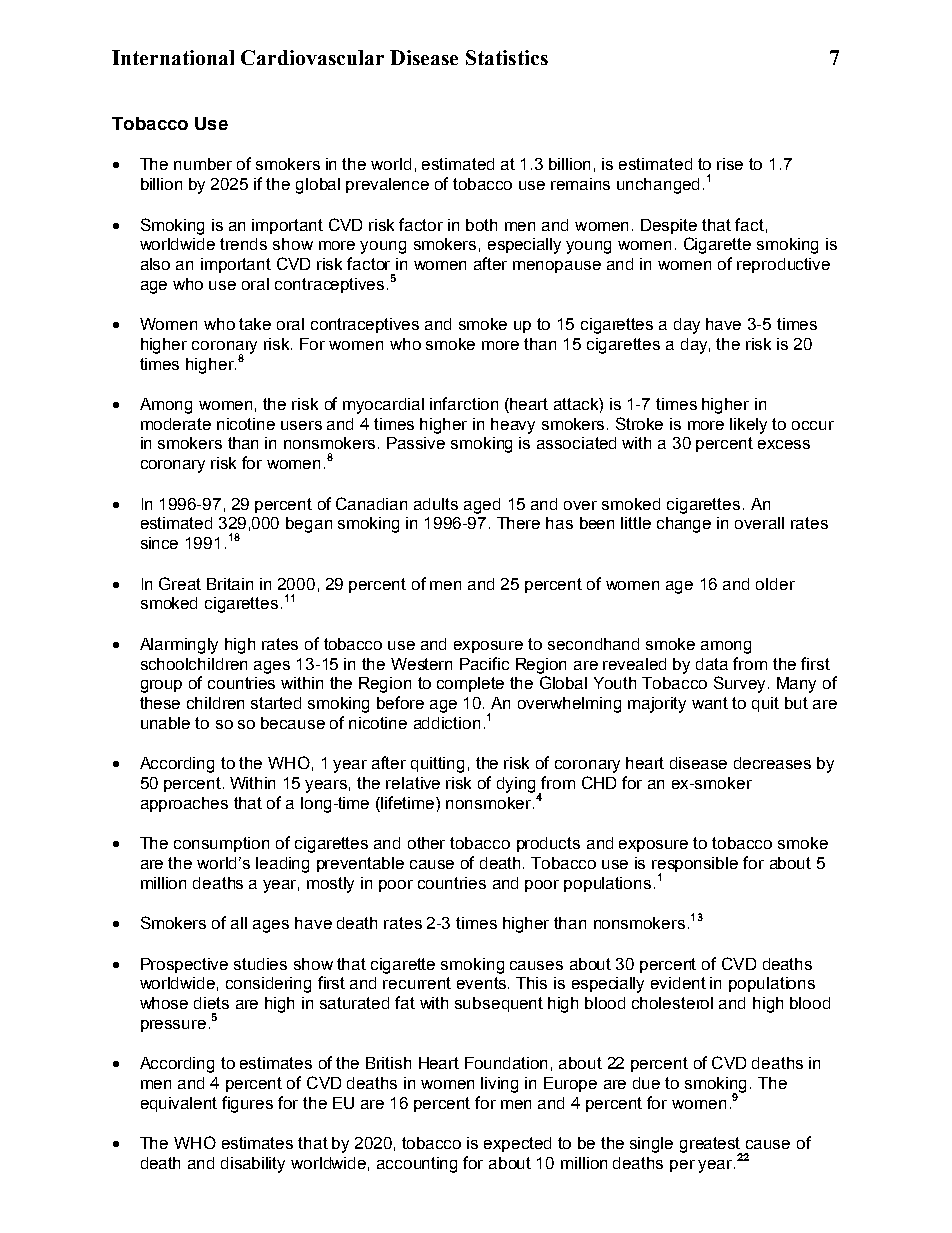 The width and height of the document is (952, 1233). Describe the element at coordinates (483, 983) in the document. I see `events` at that location.
